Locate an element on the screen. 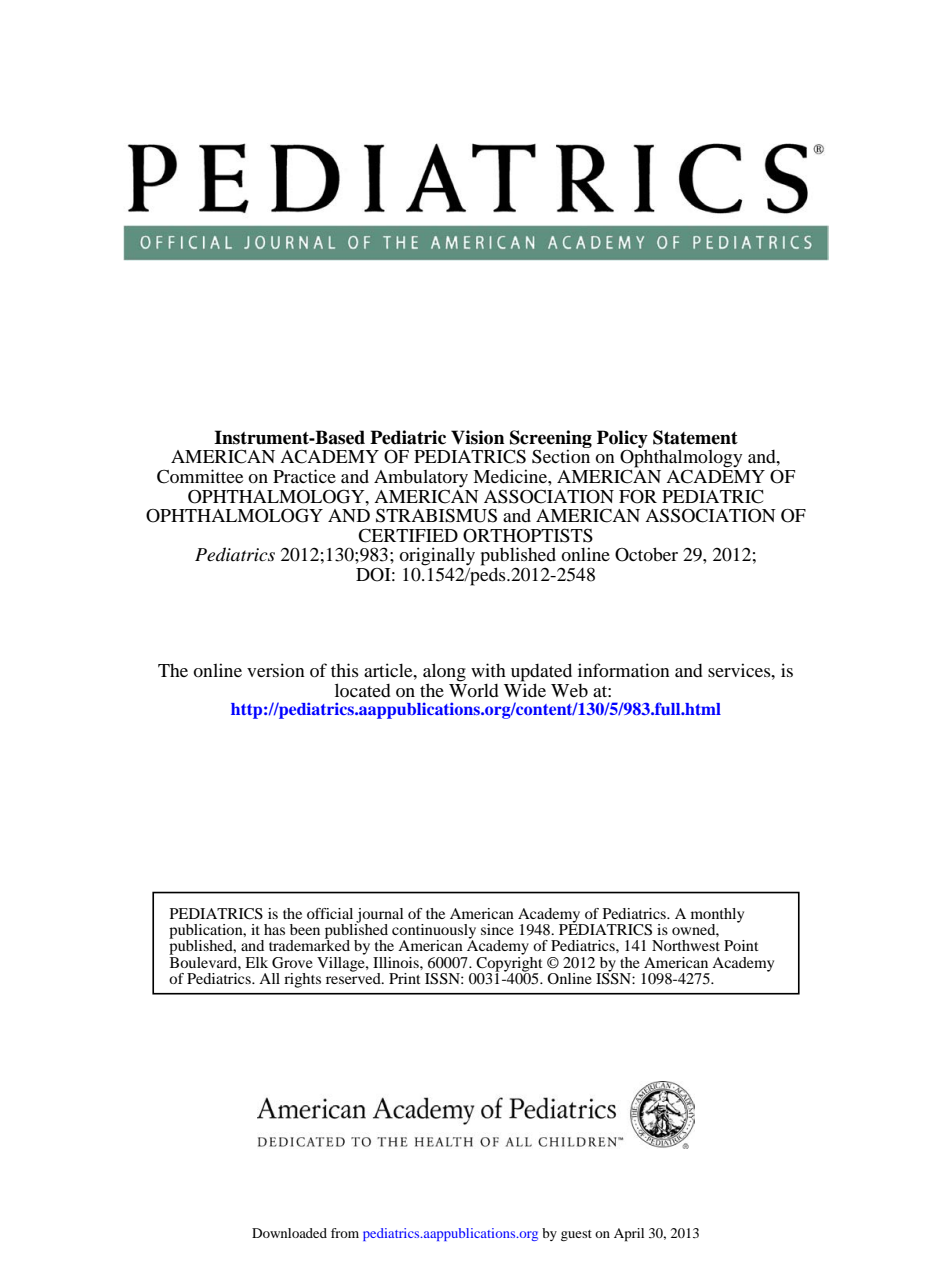 This screenshot has height=1276, width=952. information is located at coordinates (624, 670).
